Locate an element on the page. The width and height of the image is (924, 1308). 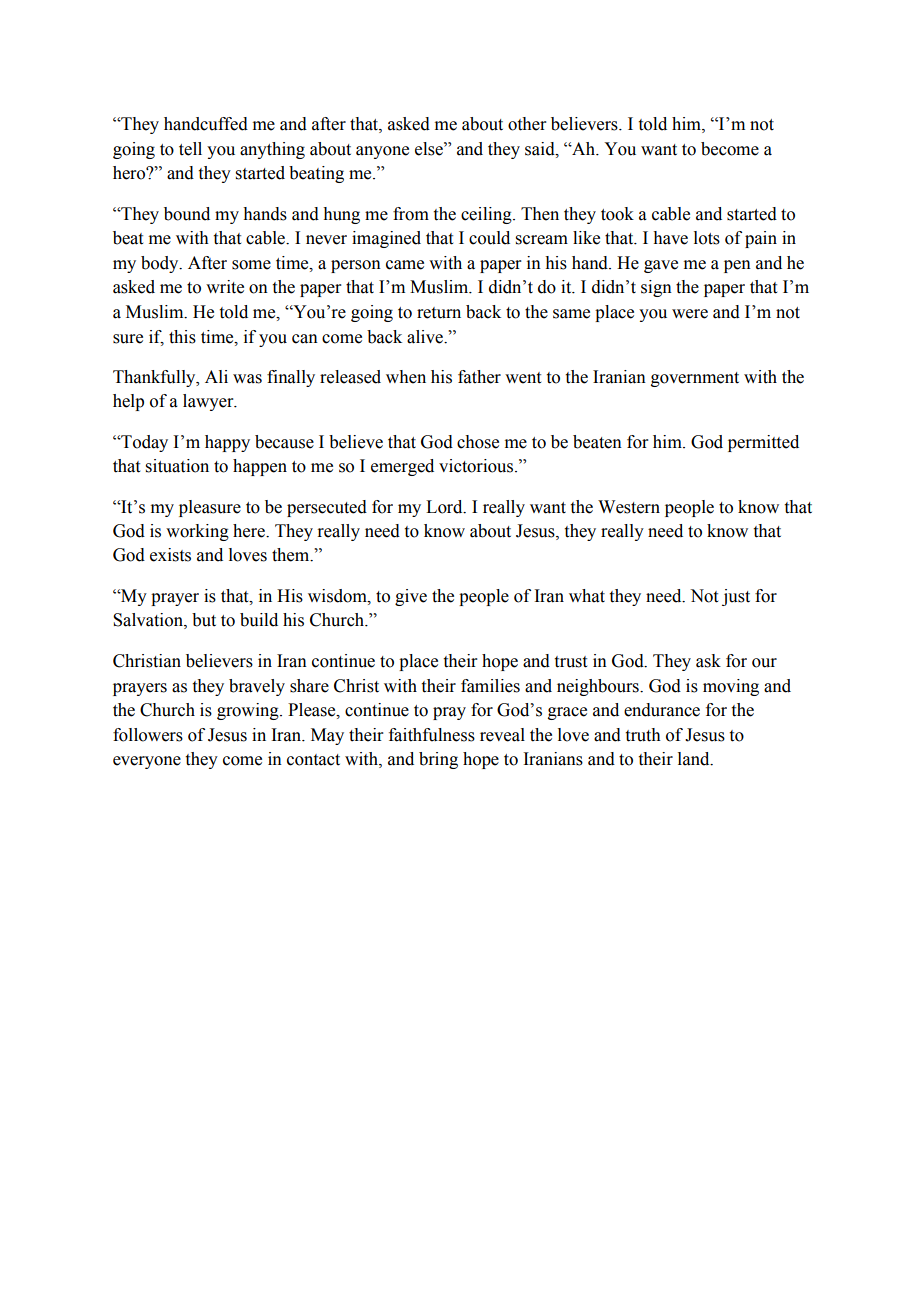
happy is located at coordinates (227, 443).
